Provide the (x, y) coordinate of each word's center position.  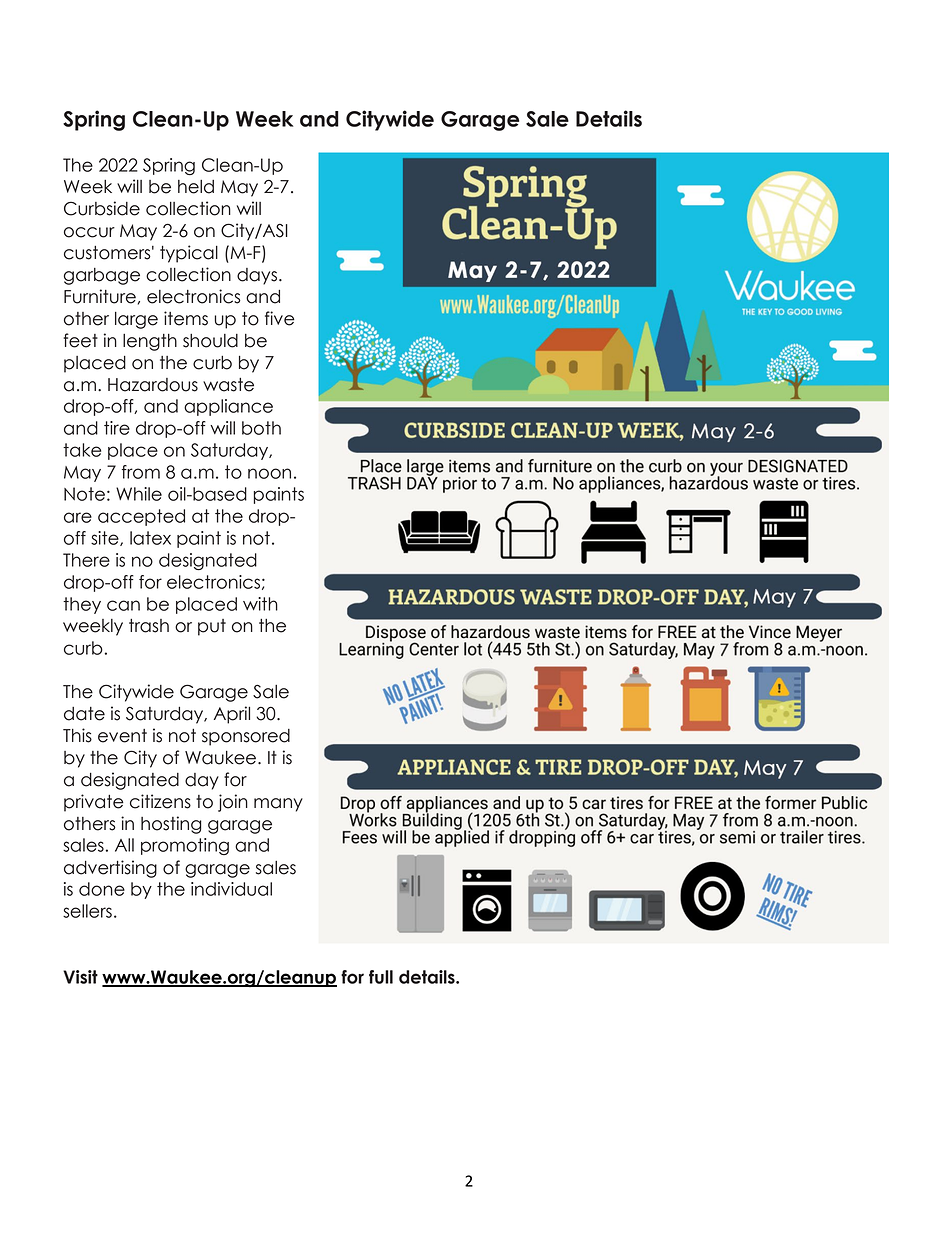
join (233, 803)
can (123, 605)
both (261, 428)
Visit (80, 977)
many (278, 805)
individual (231, 889)
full (381, 977)
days (257, 276)
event (122, 736)
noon (269, 473)
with (260, 604)
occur (89, 232)
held (196, 187)
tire (117, 428)
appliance (228, 407)
